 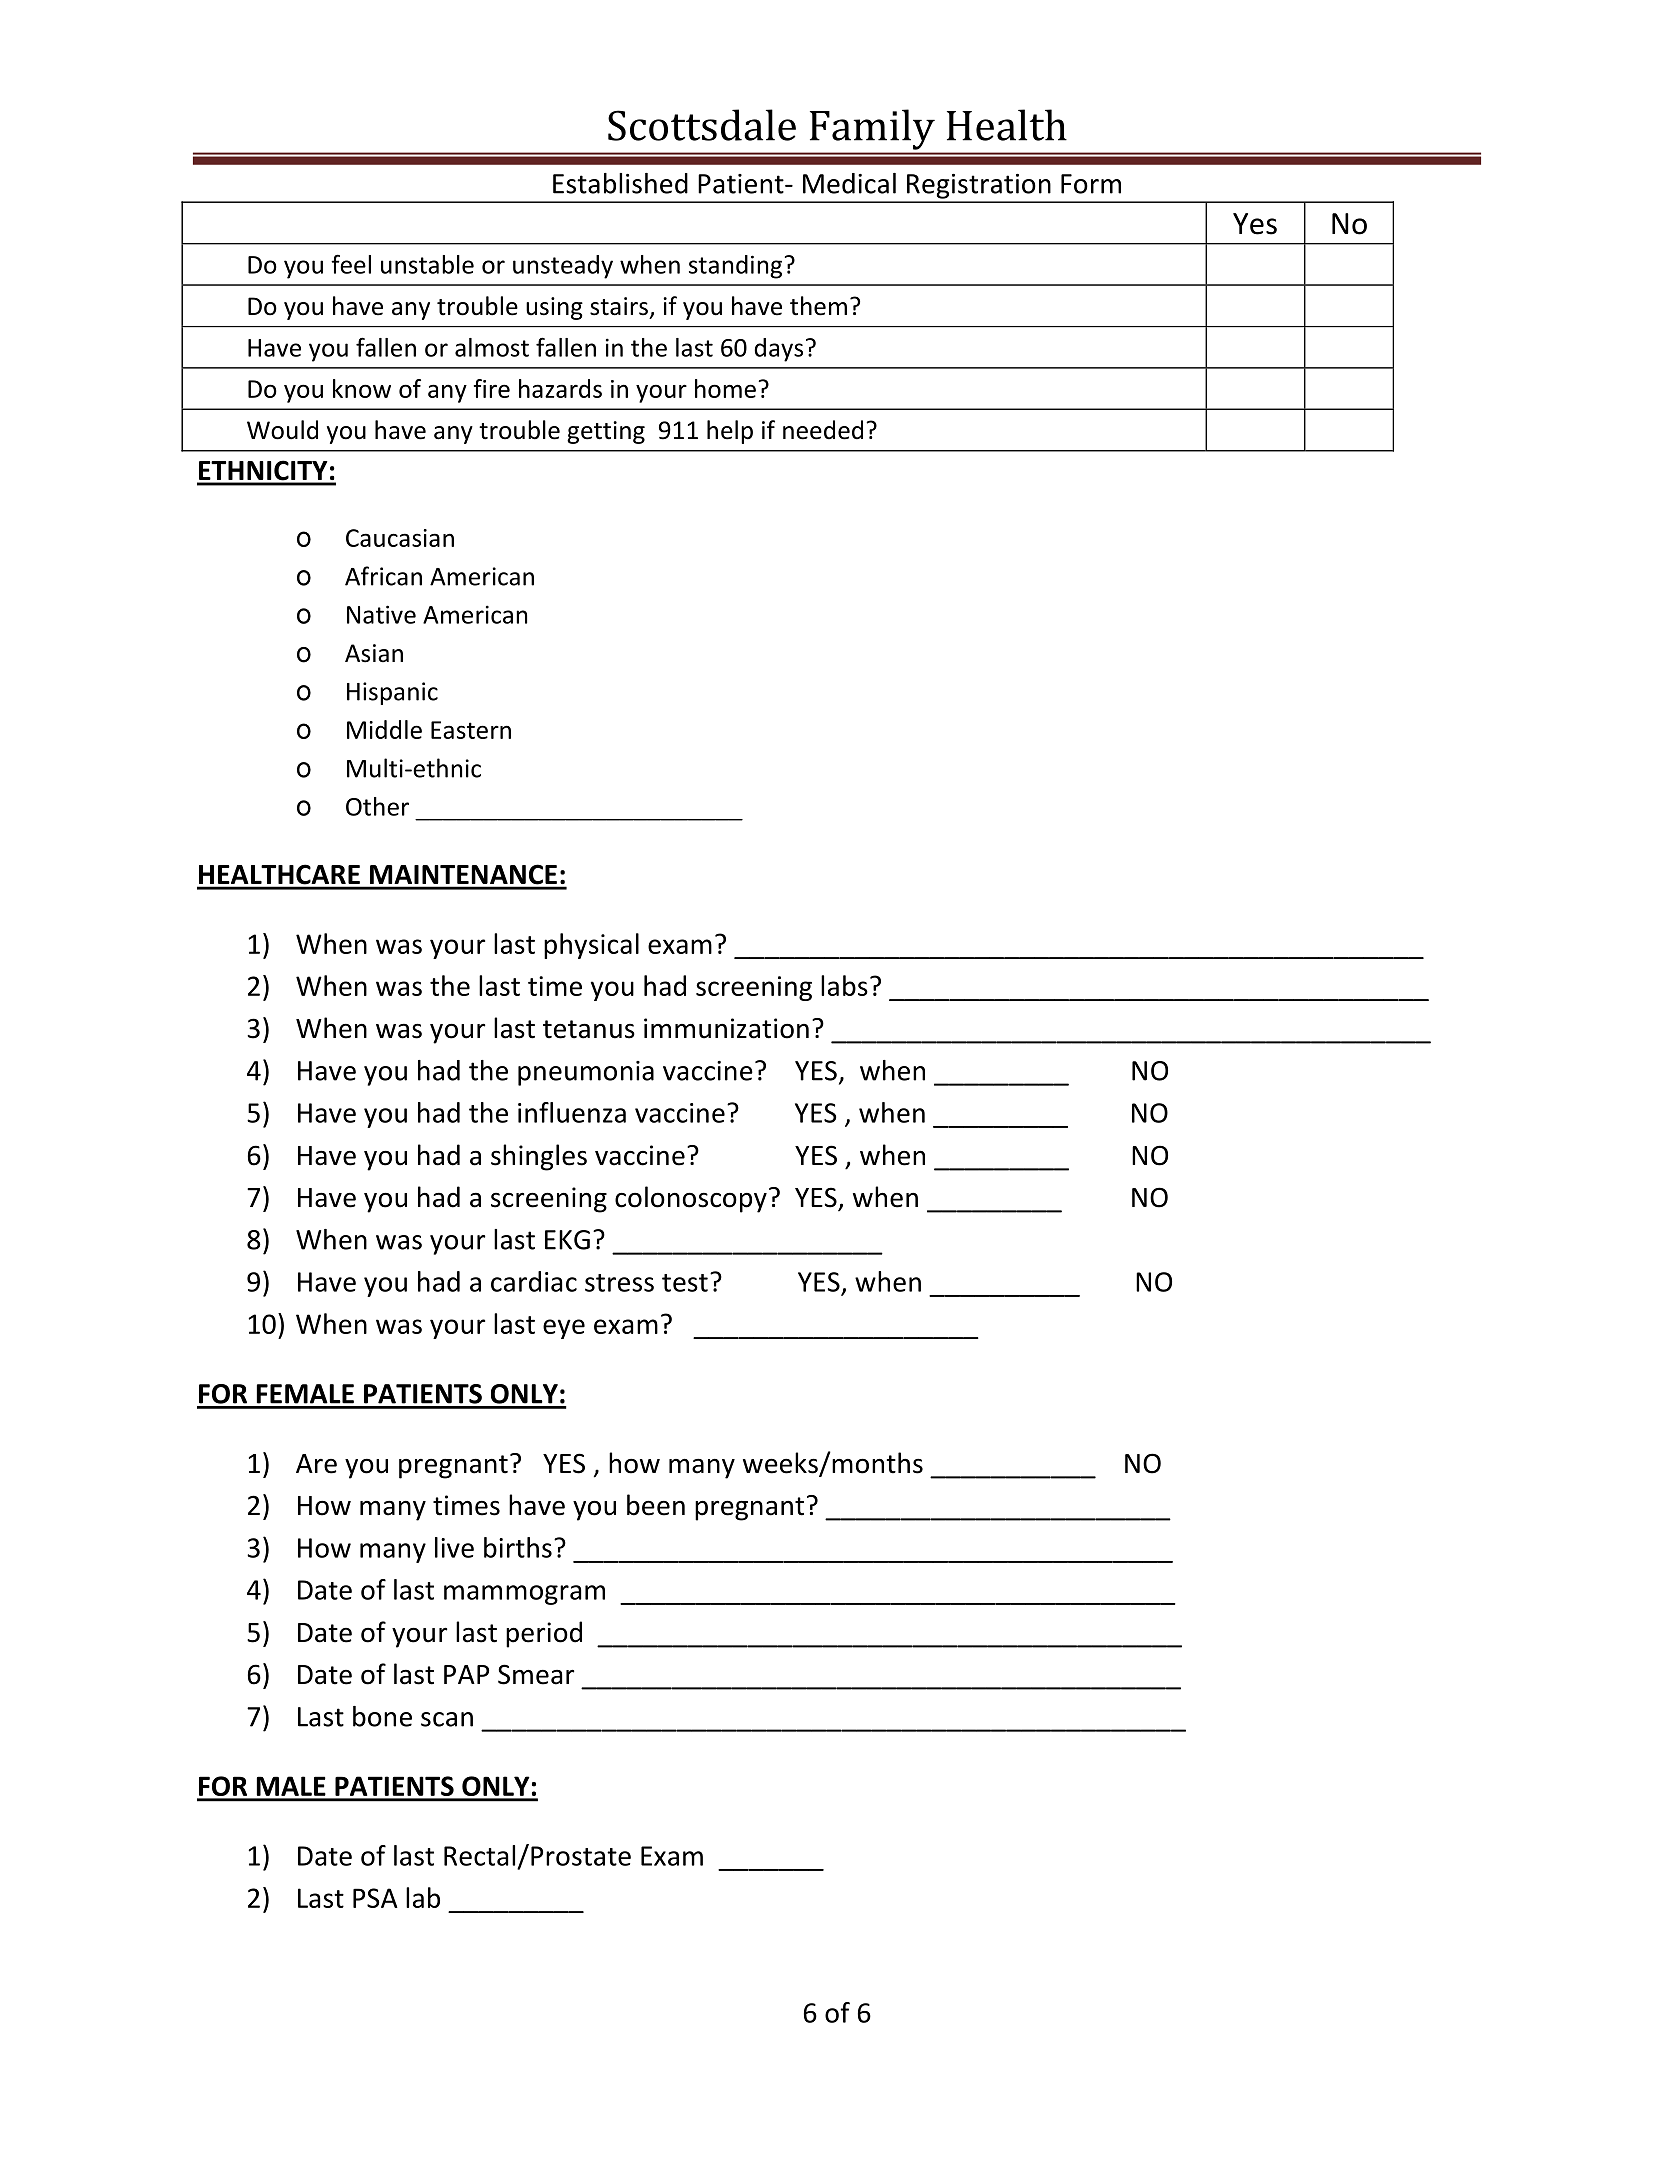 I want to click on PSA, so click(x=375, y=1898).
